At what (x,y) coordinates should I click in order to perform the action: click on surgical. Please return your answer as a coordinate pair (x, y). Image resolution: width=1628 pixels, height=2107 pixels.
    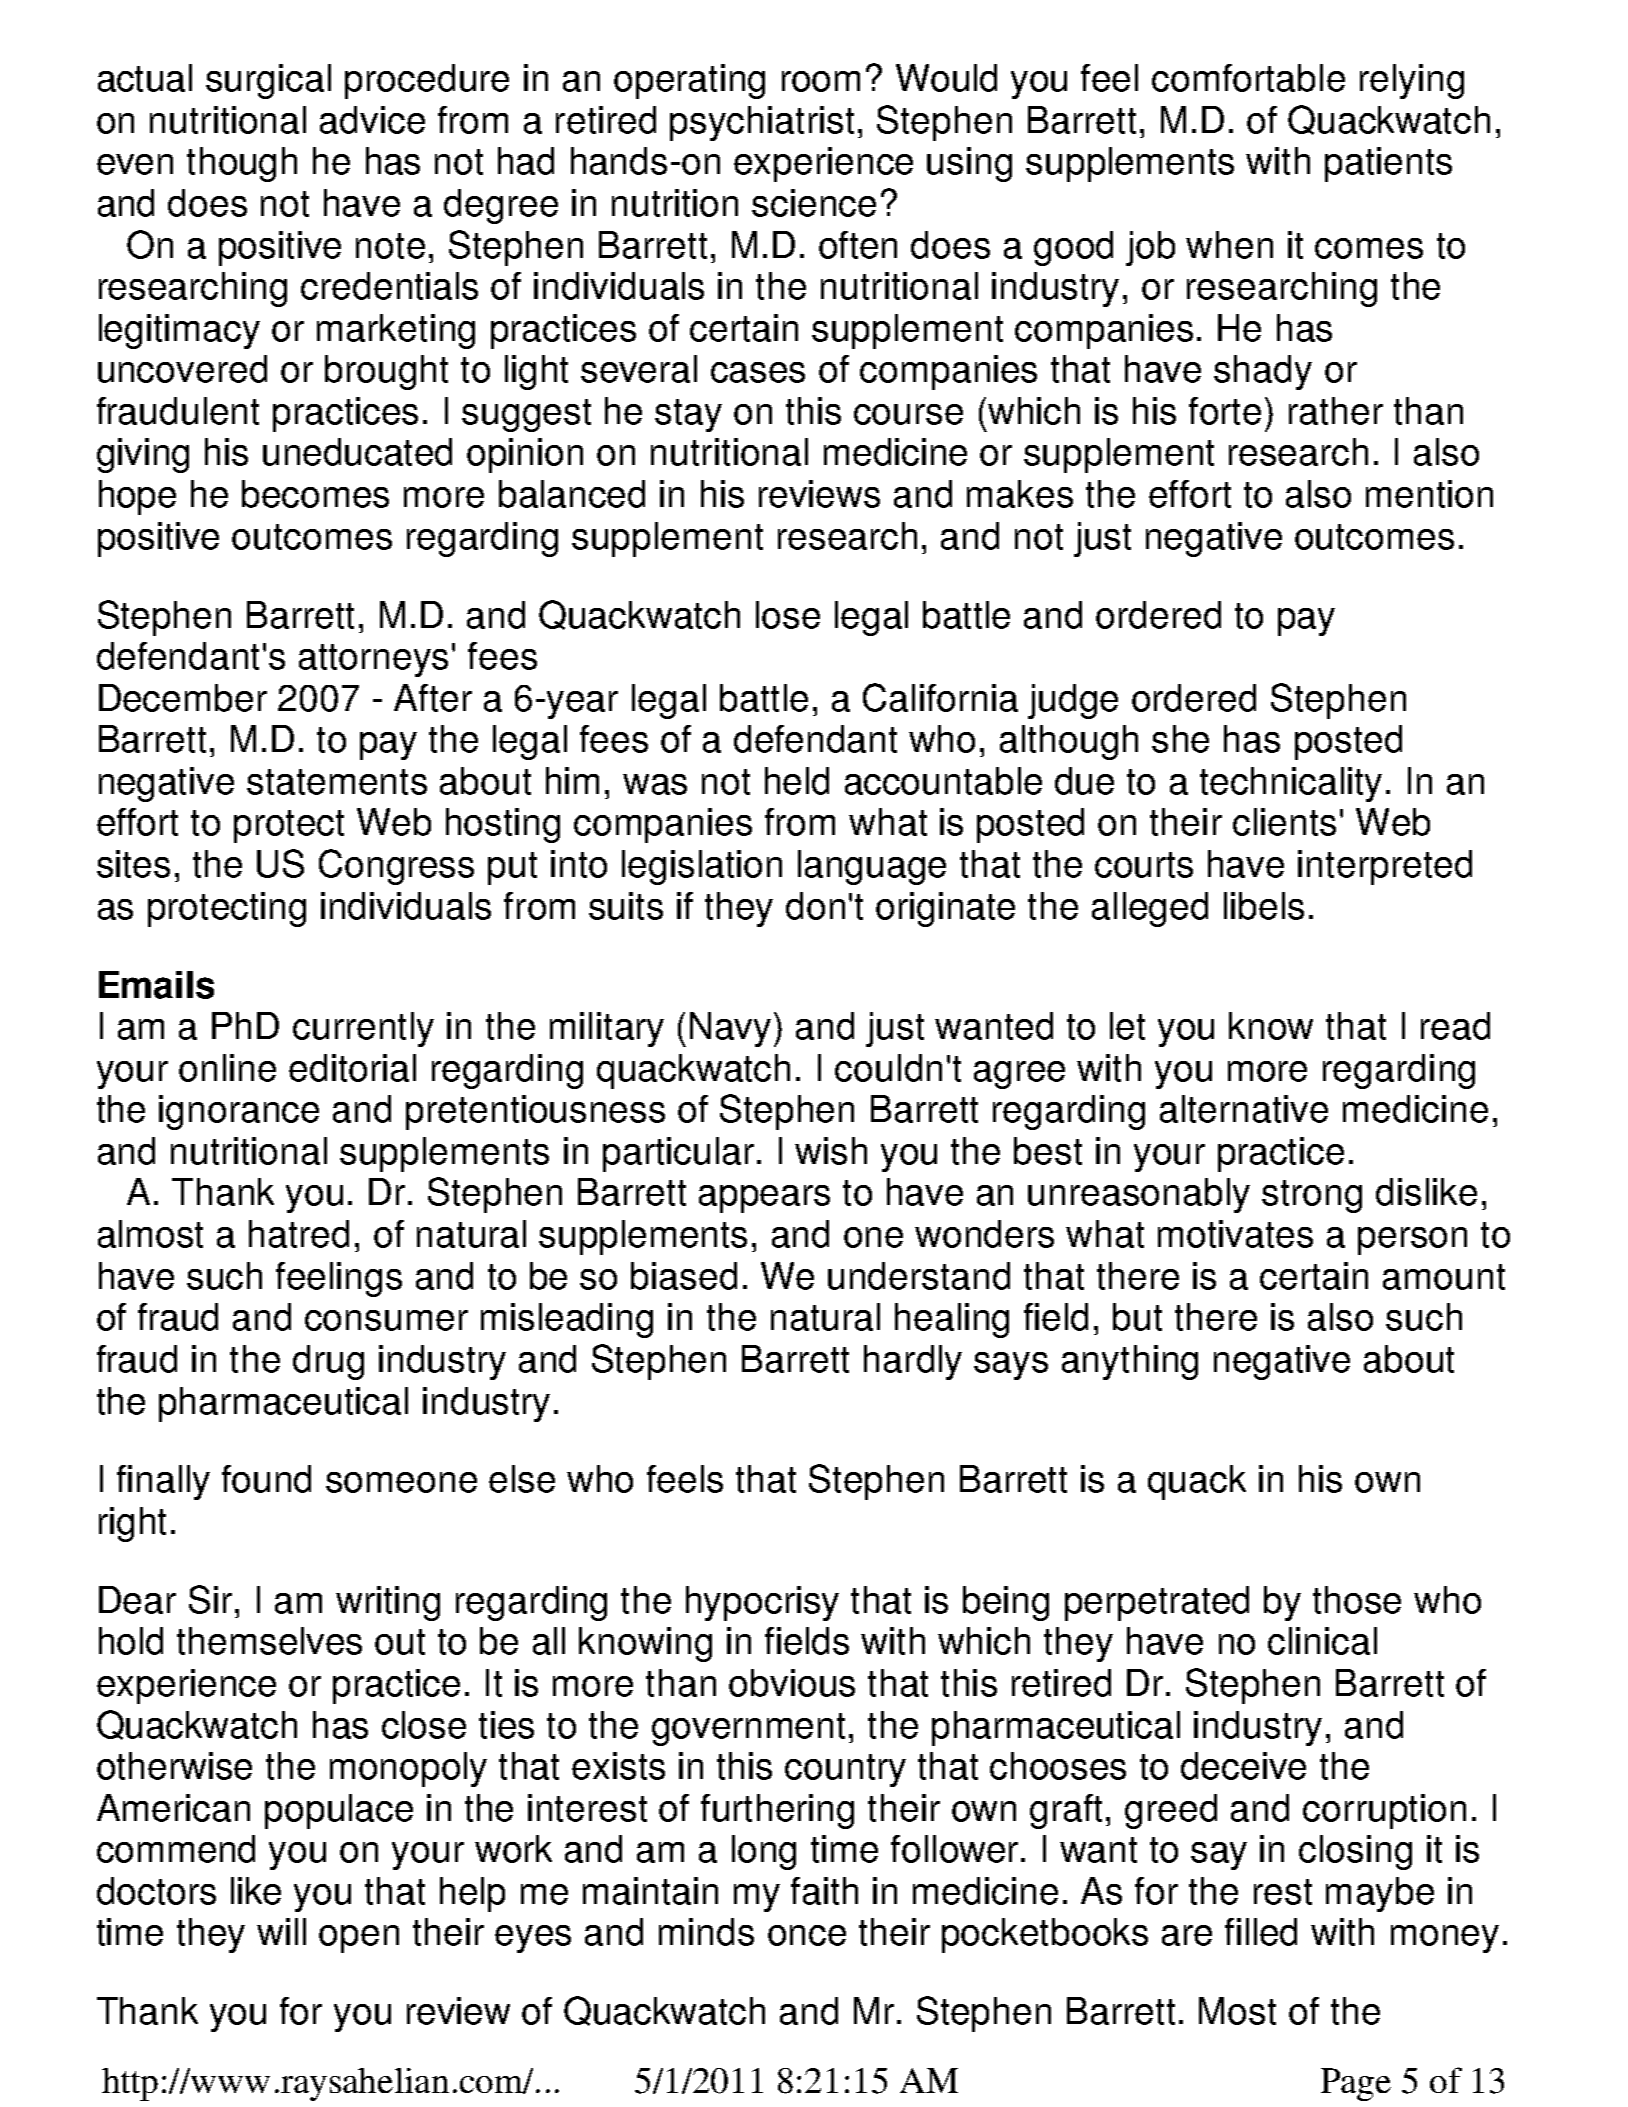
    Looking at the image, I should click on (268, 81).
